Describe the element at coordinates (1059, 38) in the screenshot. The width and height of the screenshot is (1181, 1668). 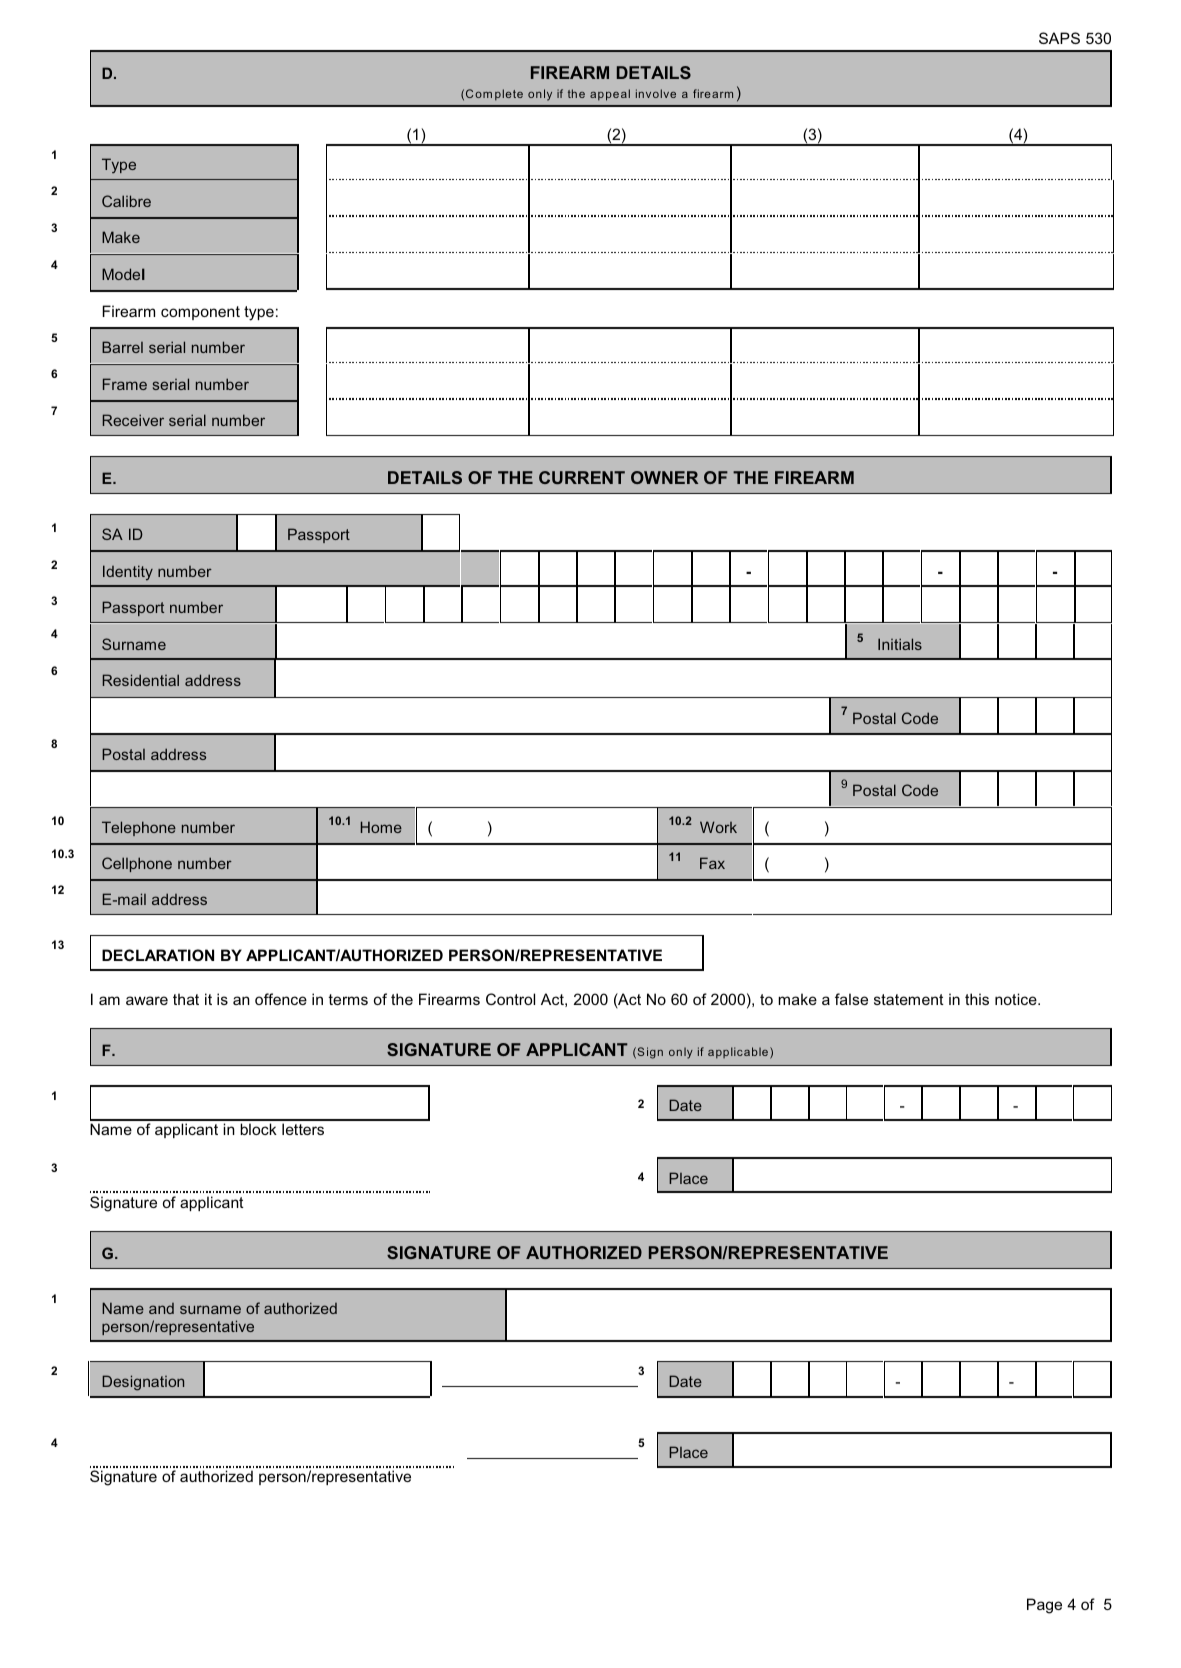
I see `SAPS` at that location.
